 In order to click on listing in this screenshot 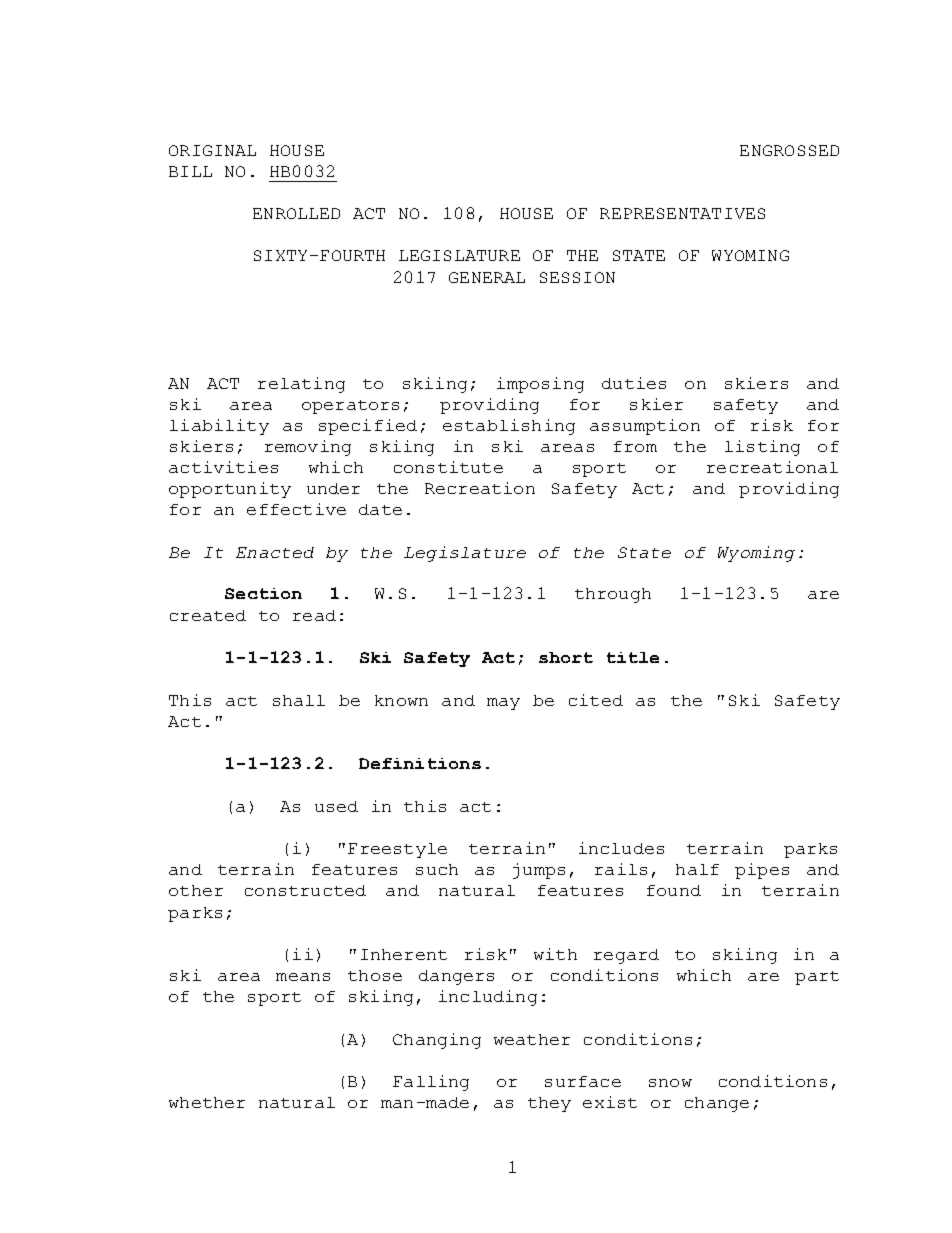, I will do `click(762, 448)`.
